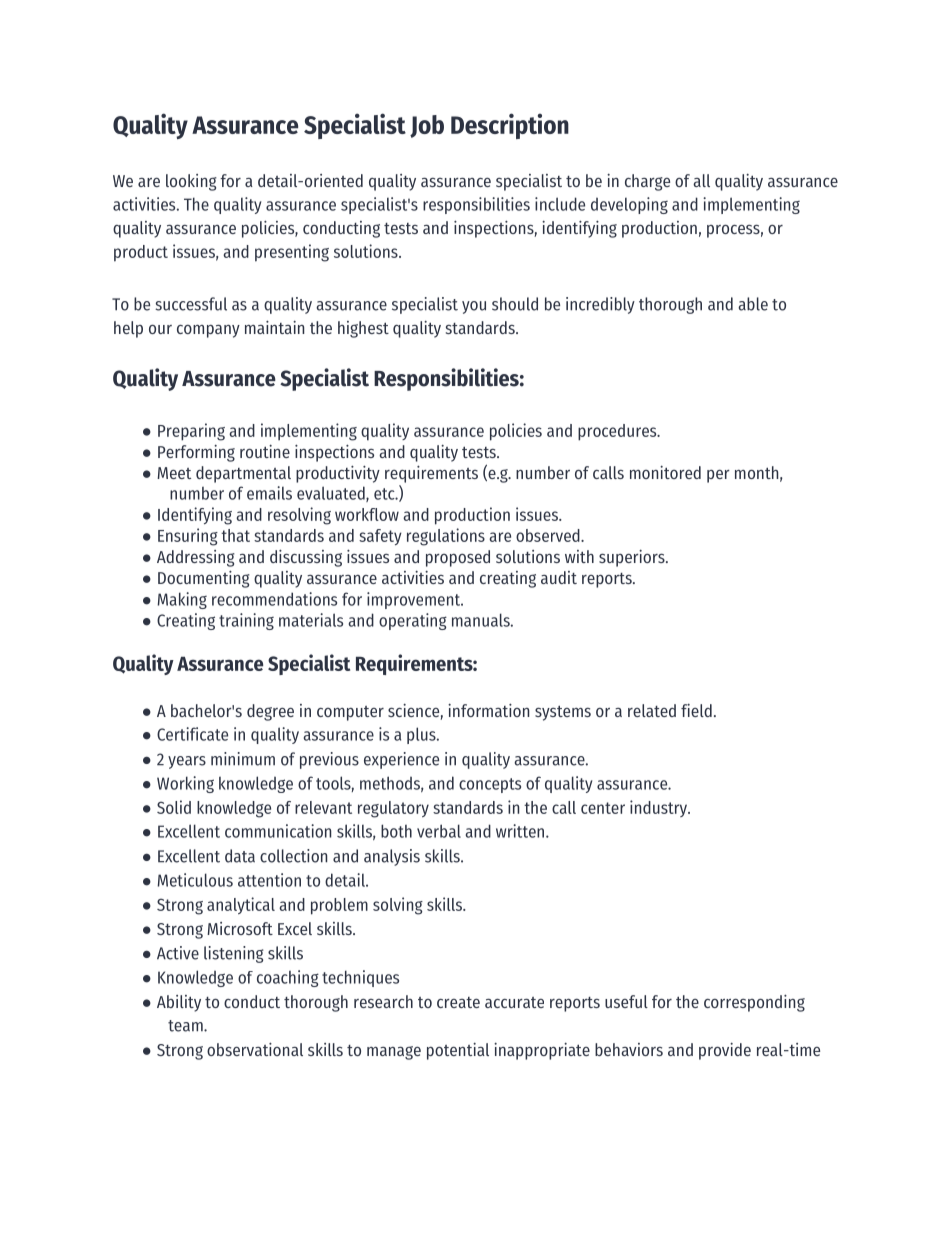  What do you see at coordinates (474, 307) in the screenshot?
I see `you` at bounding box center [474, 307].
